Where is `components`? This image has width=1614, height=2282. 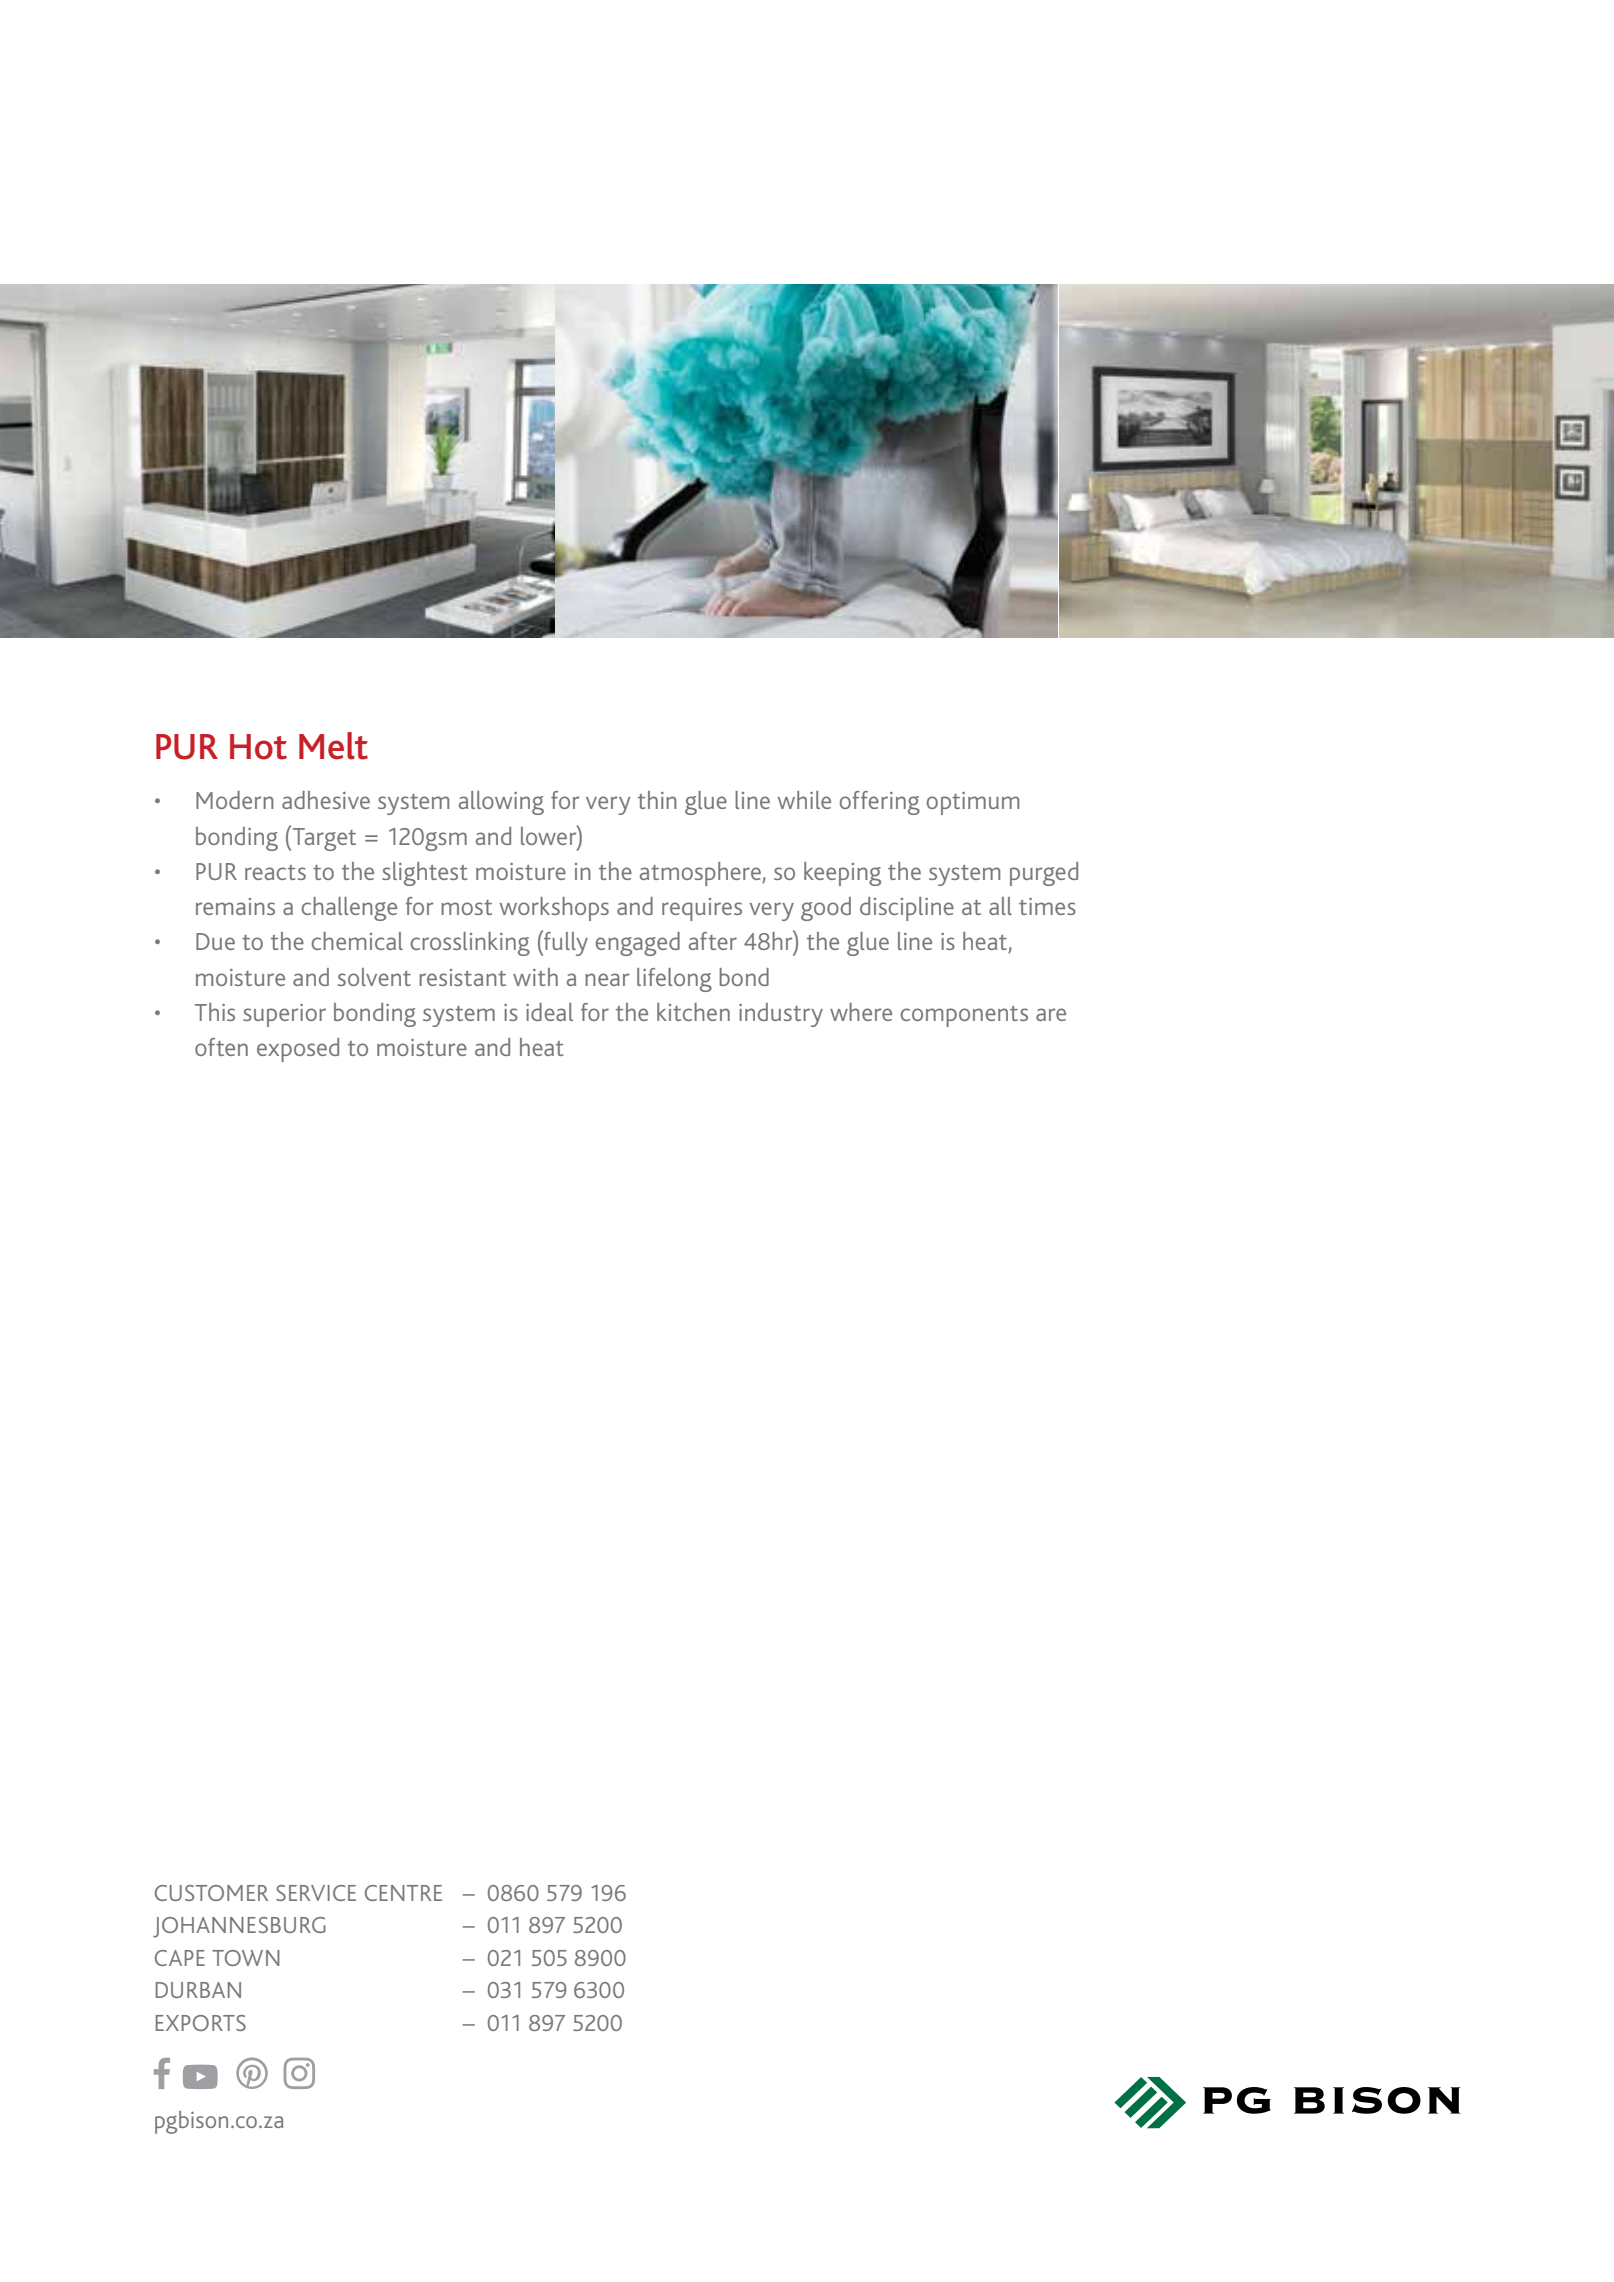
components is located at coordinates (964, 1016).
